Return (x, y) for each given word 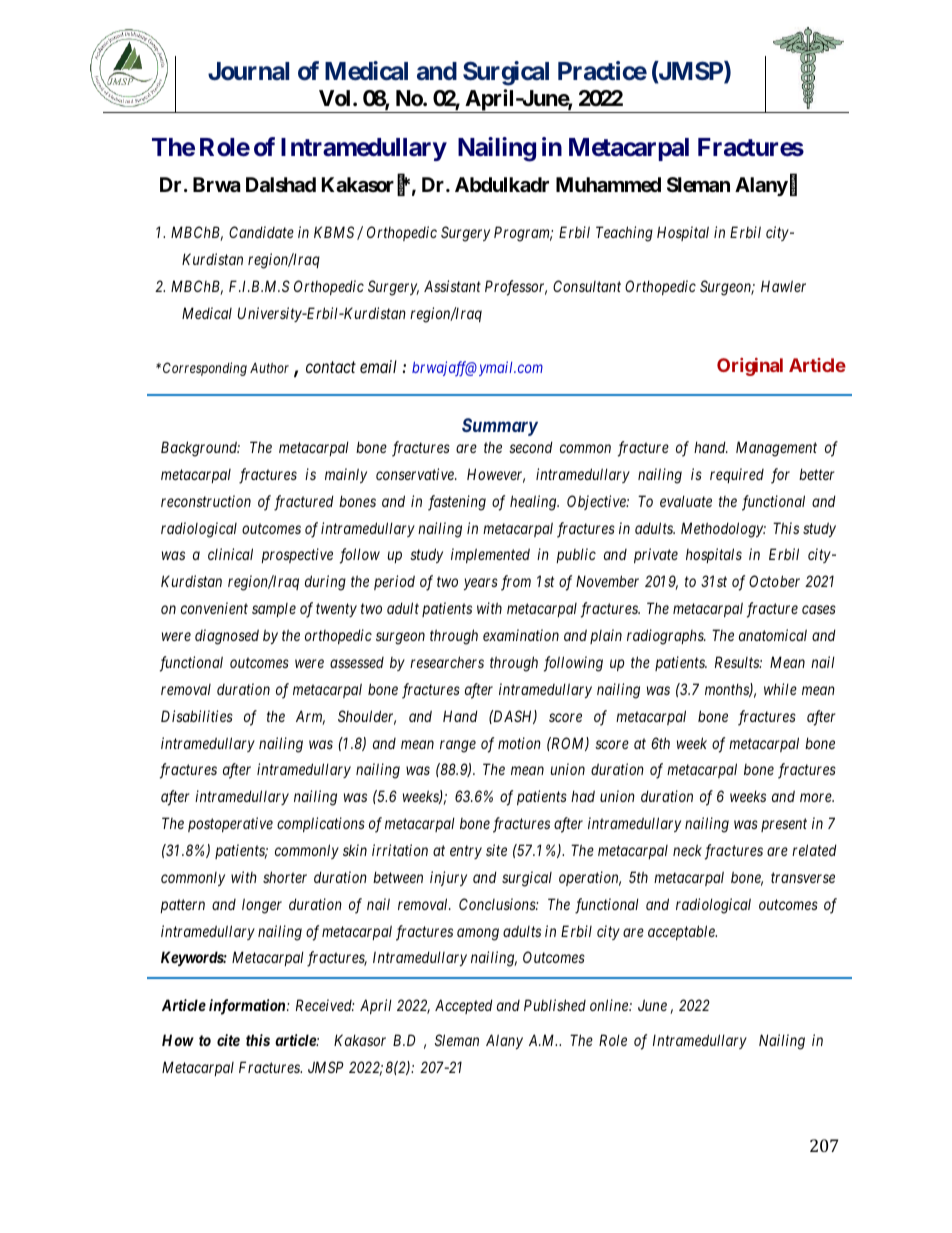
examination (521, 635)
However (496, 475)
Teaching (624, 234)
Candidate (261, 232)
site (496, 850)
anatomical (773, 635)
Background (200, 449)
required (737, 475)
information (248, 1007)
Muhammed (608, 184)
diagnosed (227, 637)
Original (750, 367)
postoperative (230, 824)
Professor (516, 288)
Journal (248, 71)
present (784, 825)
